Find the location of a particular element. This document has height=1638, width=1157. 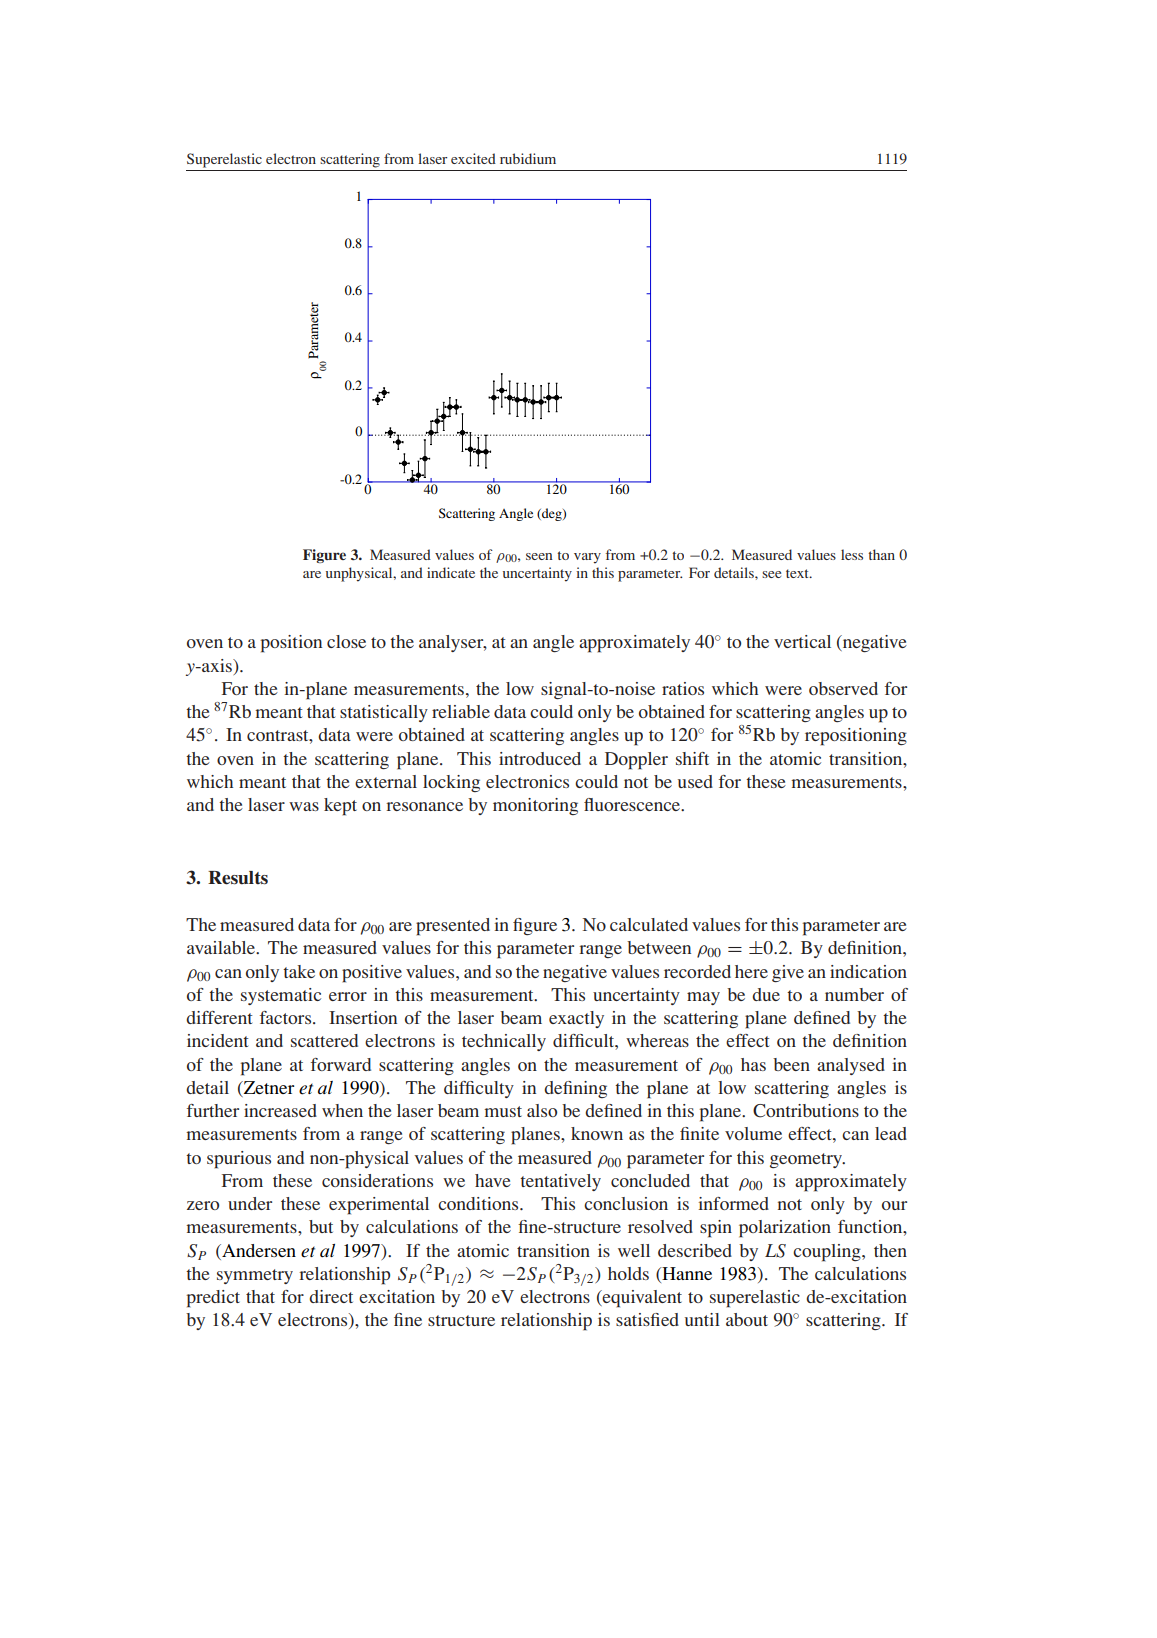

give is located at coordinates (788, 973).
